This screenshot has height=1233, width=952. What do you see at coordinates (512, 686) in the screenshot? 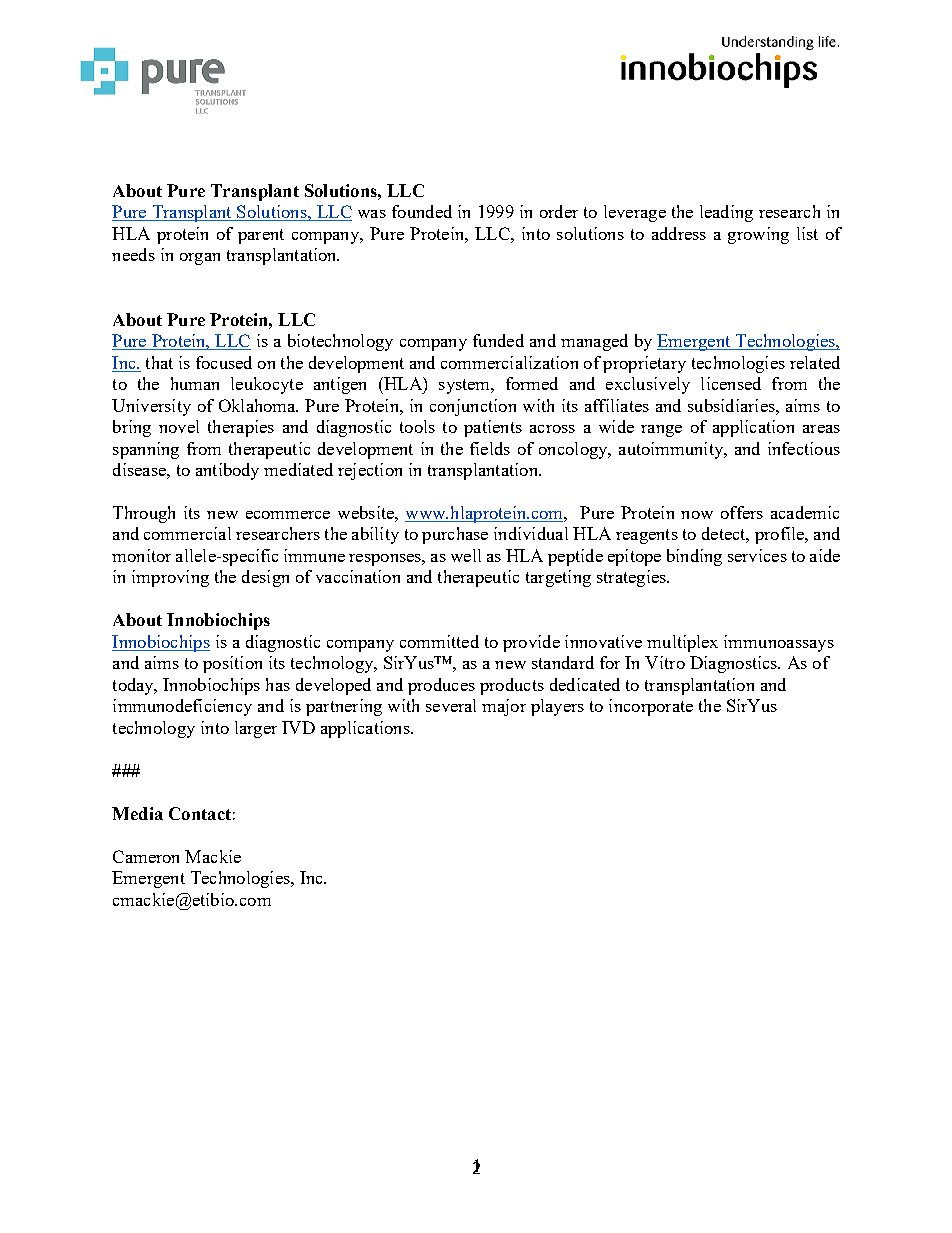
I see `products` at bounding box center [512, 686].
